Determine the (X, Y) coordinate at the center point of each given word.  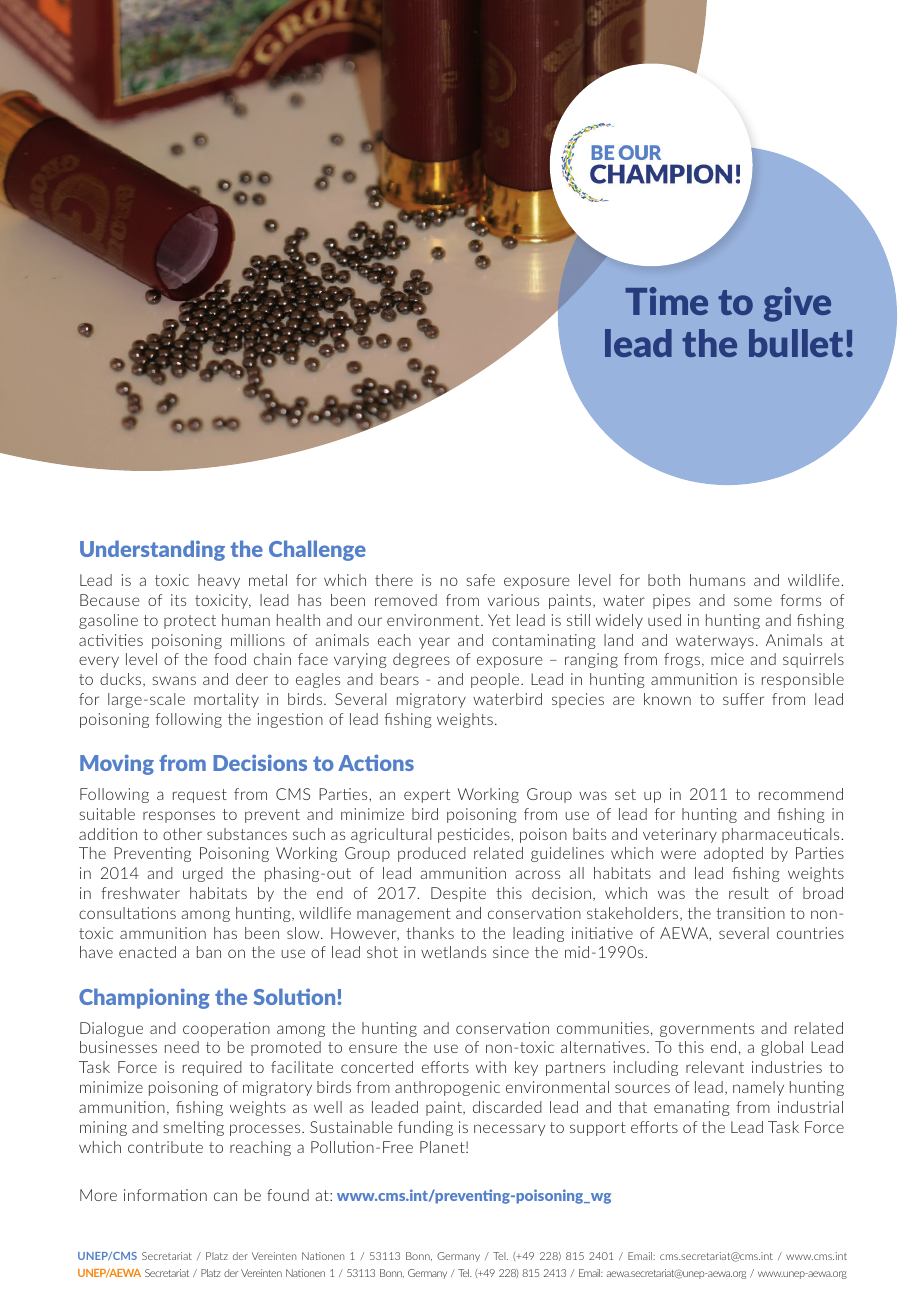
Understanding (152, 550)
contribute (165, 1147)
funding (425, 1128)
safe (480, 580)
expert (427, 796)
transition (750, 913)
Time (666, 301)
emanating (692, 1108)
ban (209, 952)
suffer (743, 699)
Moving (117, 764)
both (664, 580)
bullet (798, 343)
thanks (430, 933)
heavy (219, 581)
